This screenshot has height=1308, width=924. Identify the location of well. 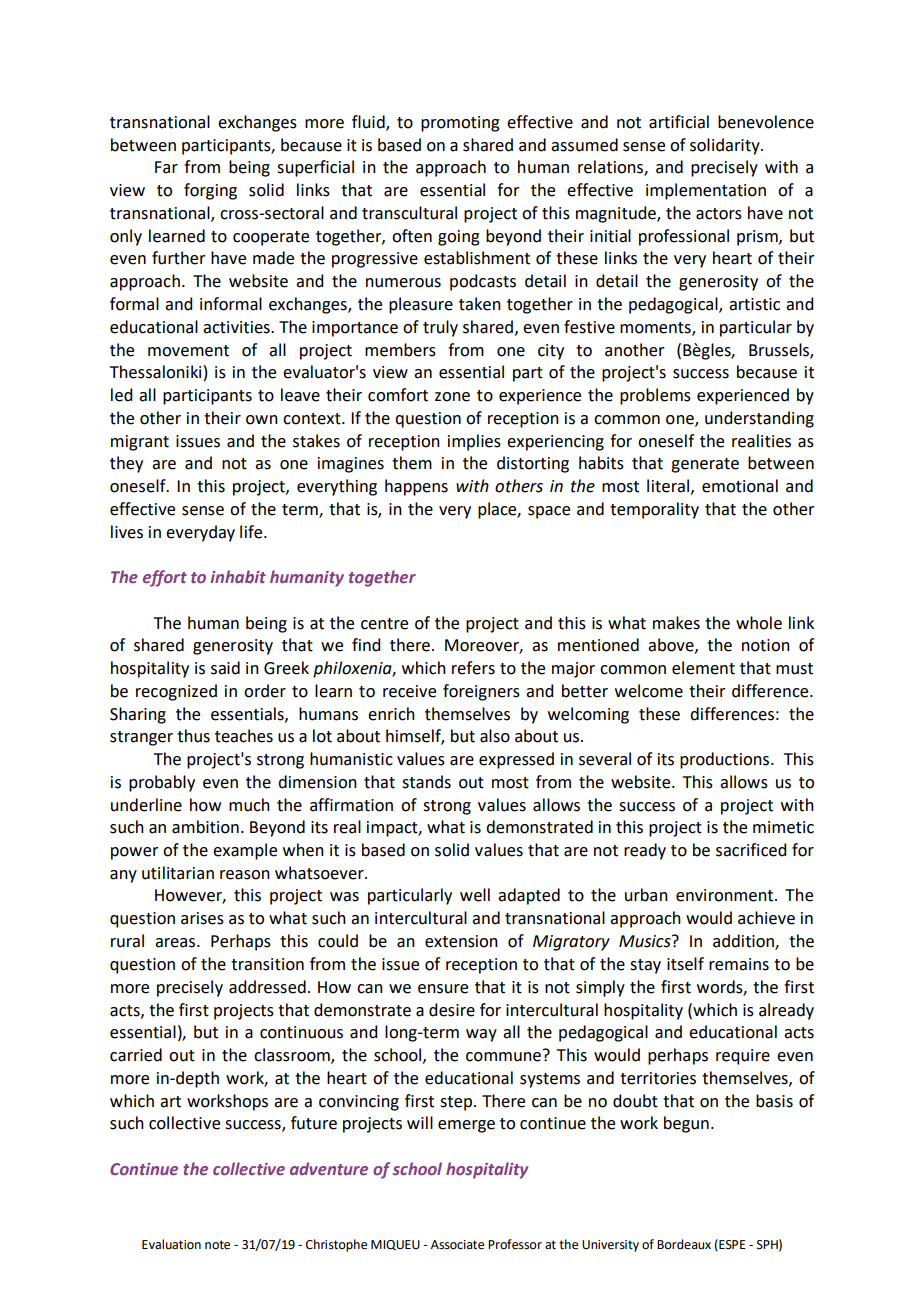
(475, 895).
